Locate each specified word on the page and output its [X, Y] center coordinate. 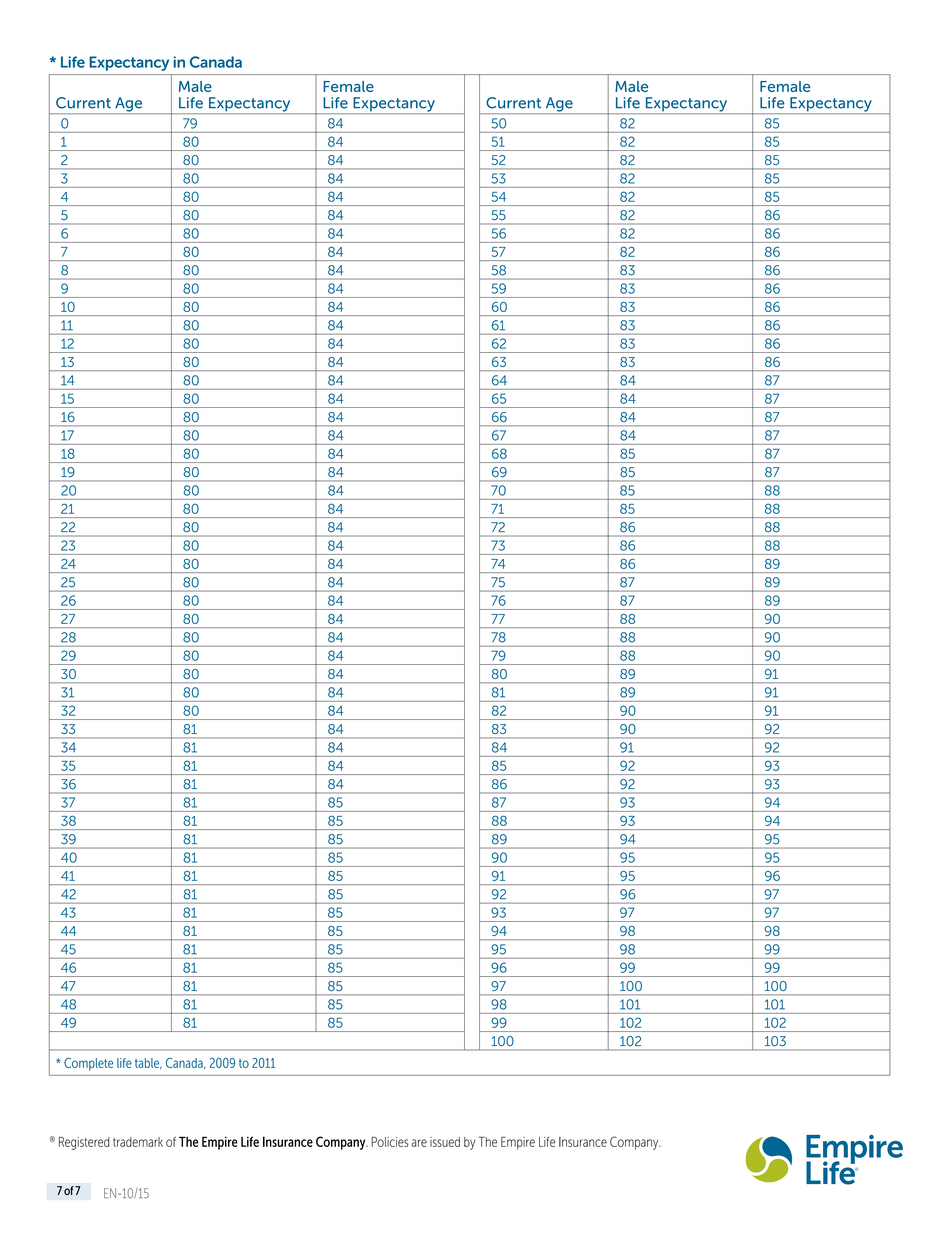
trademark [138, 1142]
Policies [390, 1142]
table [148, 1063]
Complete [88, 1064]
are [419, 1143]
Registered [84, 1143]
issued [445, 1142]
